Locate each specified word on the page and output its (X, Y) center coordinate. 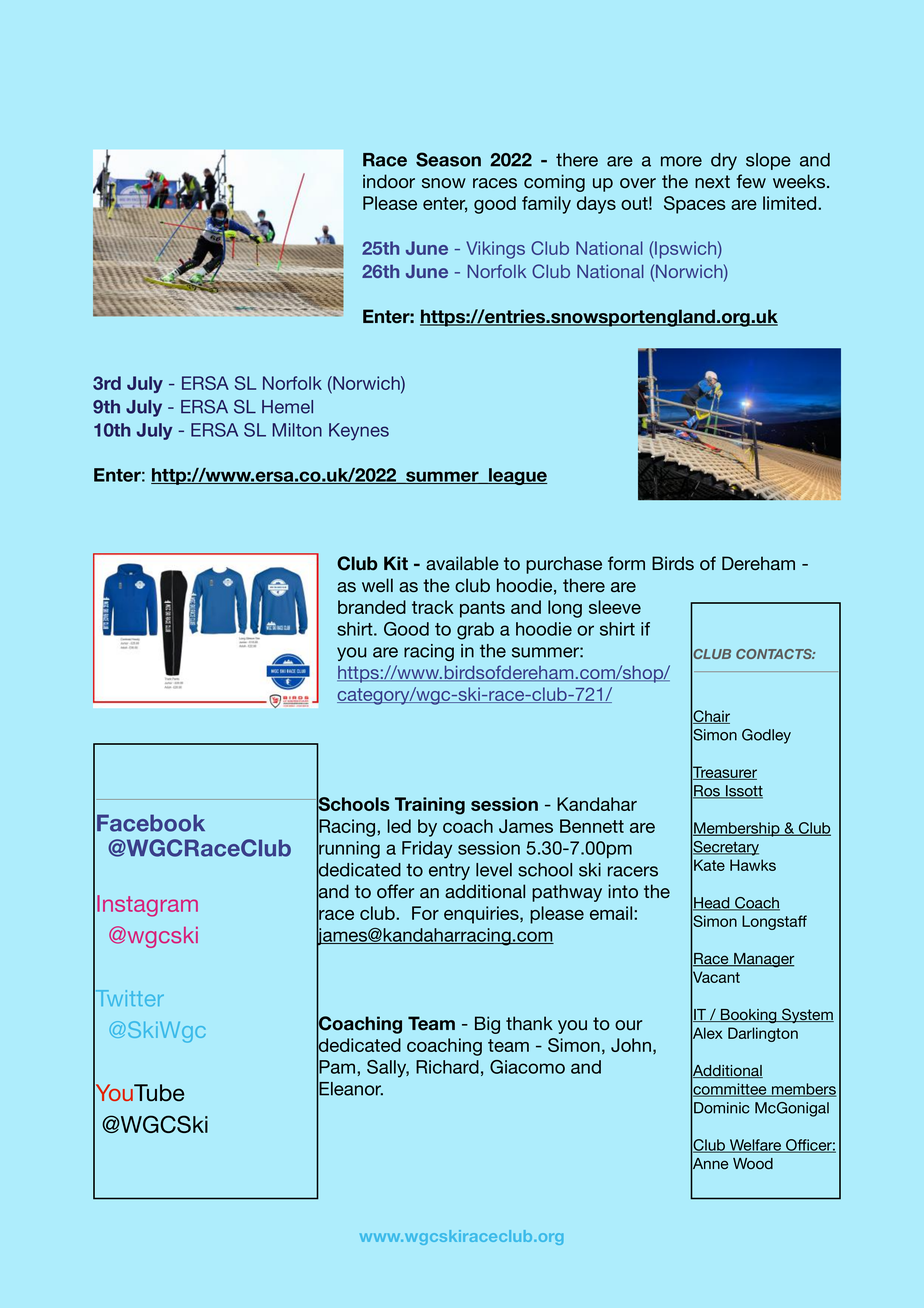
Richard (447, 1067)
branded (372, 607)
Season (448, 159)
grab (475, 631)
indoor (389, 181)
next (712, 181)
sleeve (615, 607)
